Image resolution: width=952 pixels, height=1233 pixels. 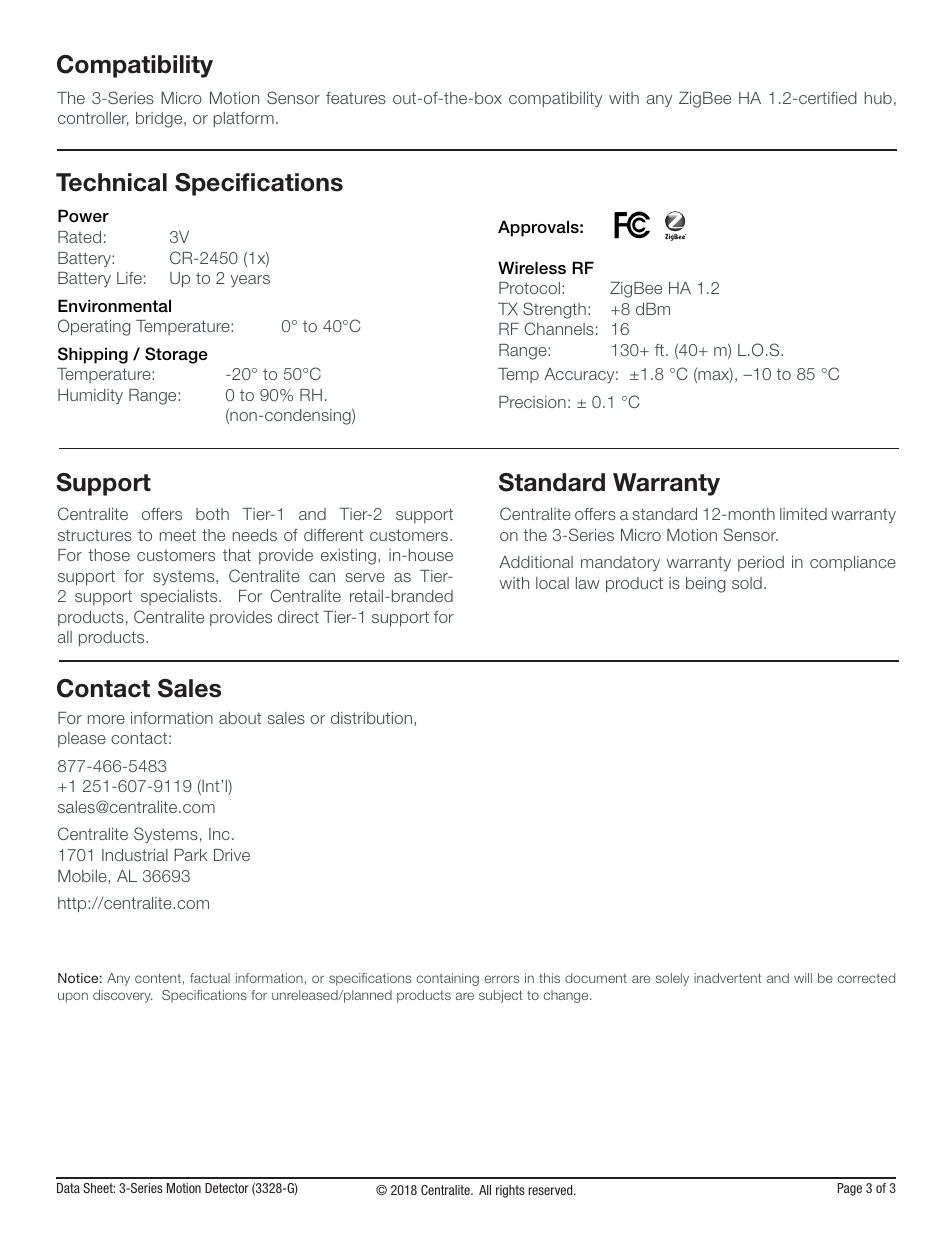 What do you see at coordinates (160, 120) in the screenshot?
I see `bridge` at bounding box center [160, 120].
